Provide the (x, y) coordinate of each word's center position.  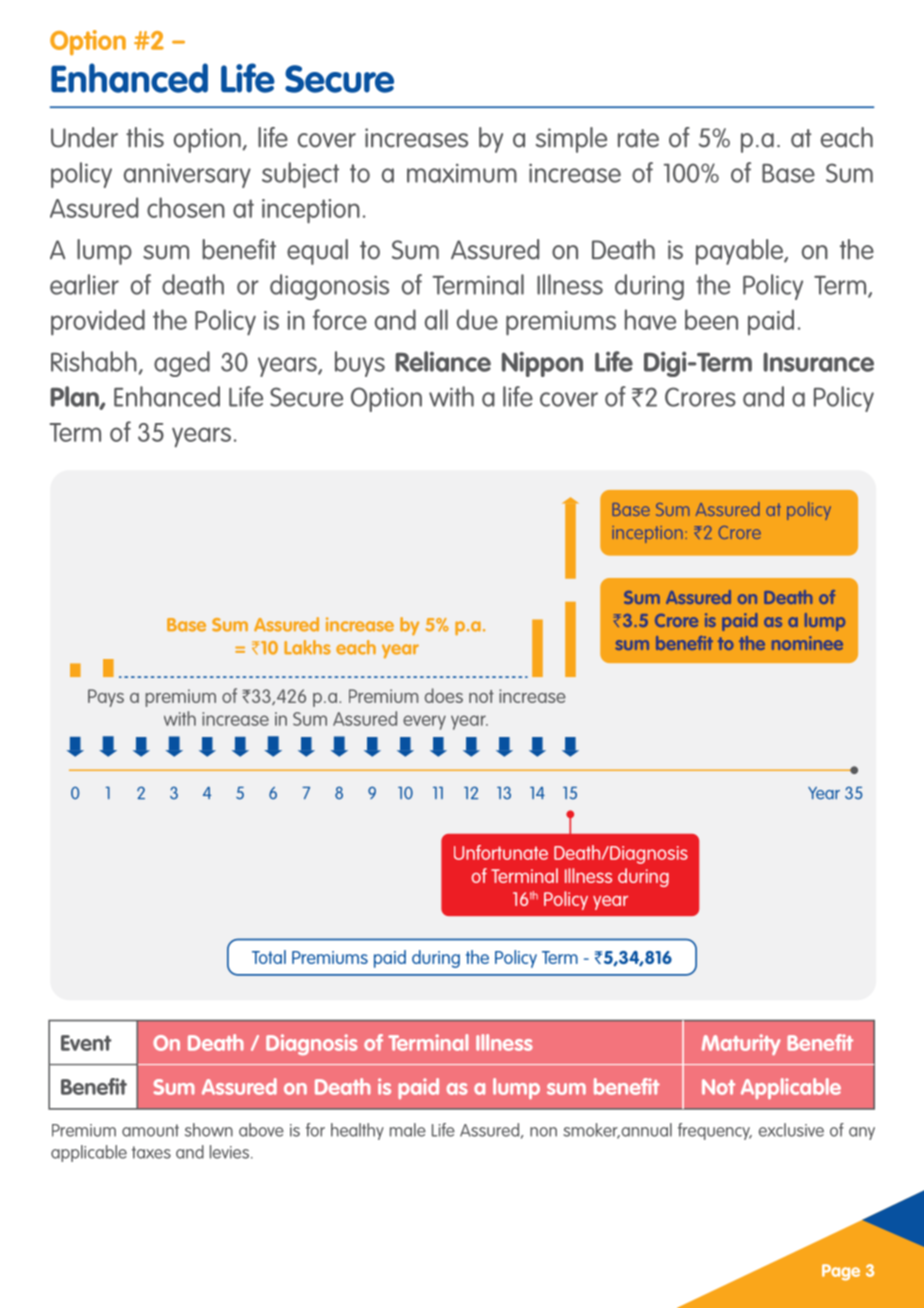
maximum (462, 173)
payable (740, 252)
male (408, 1130)
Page (841, 1272)
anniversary (187, 175)
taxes (151, 1152)
